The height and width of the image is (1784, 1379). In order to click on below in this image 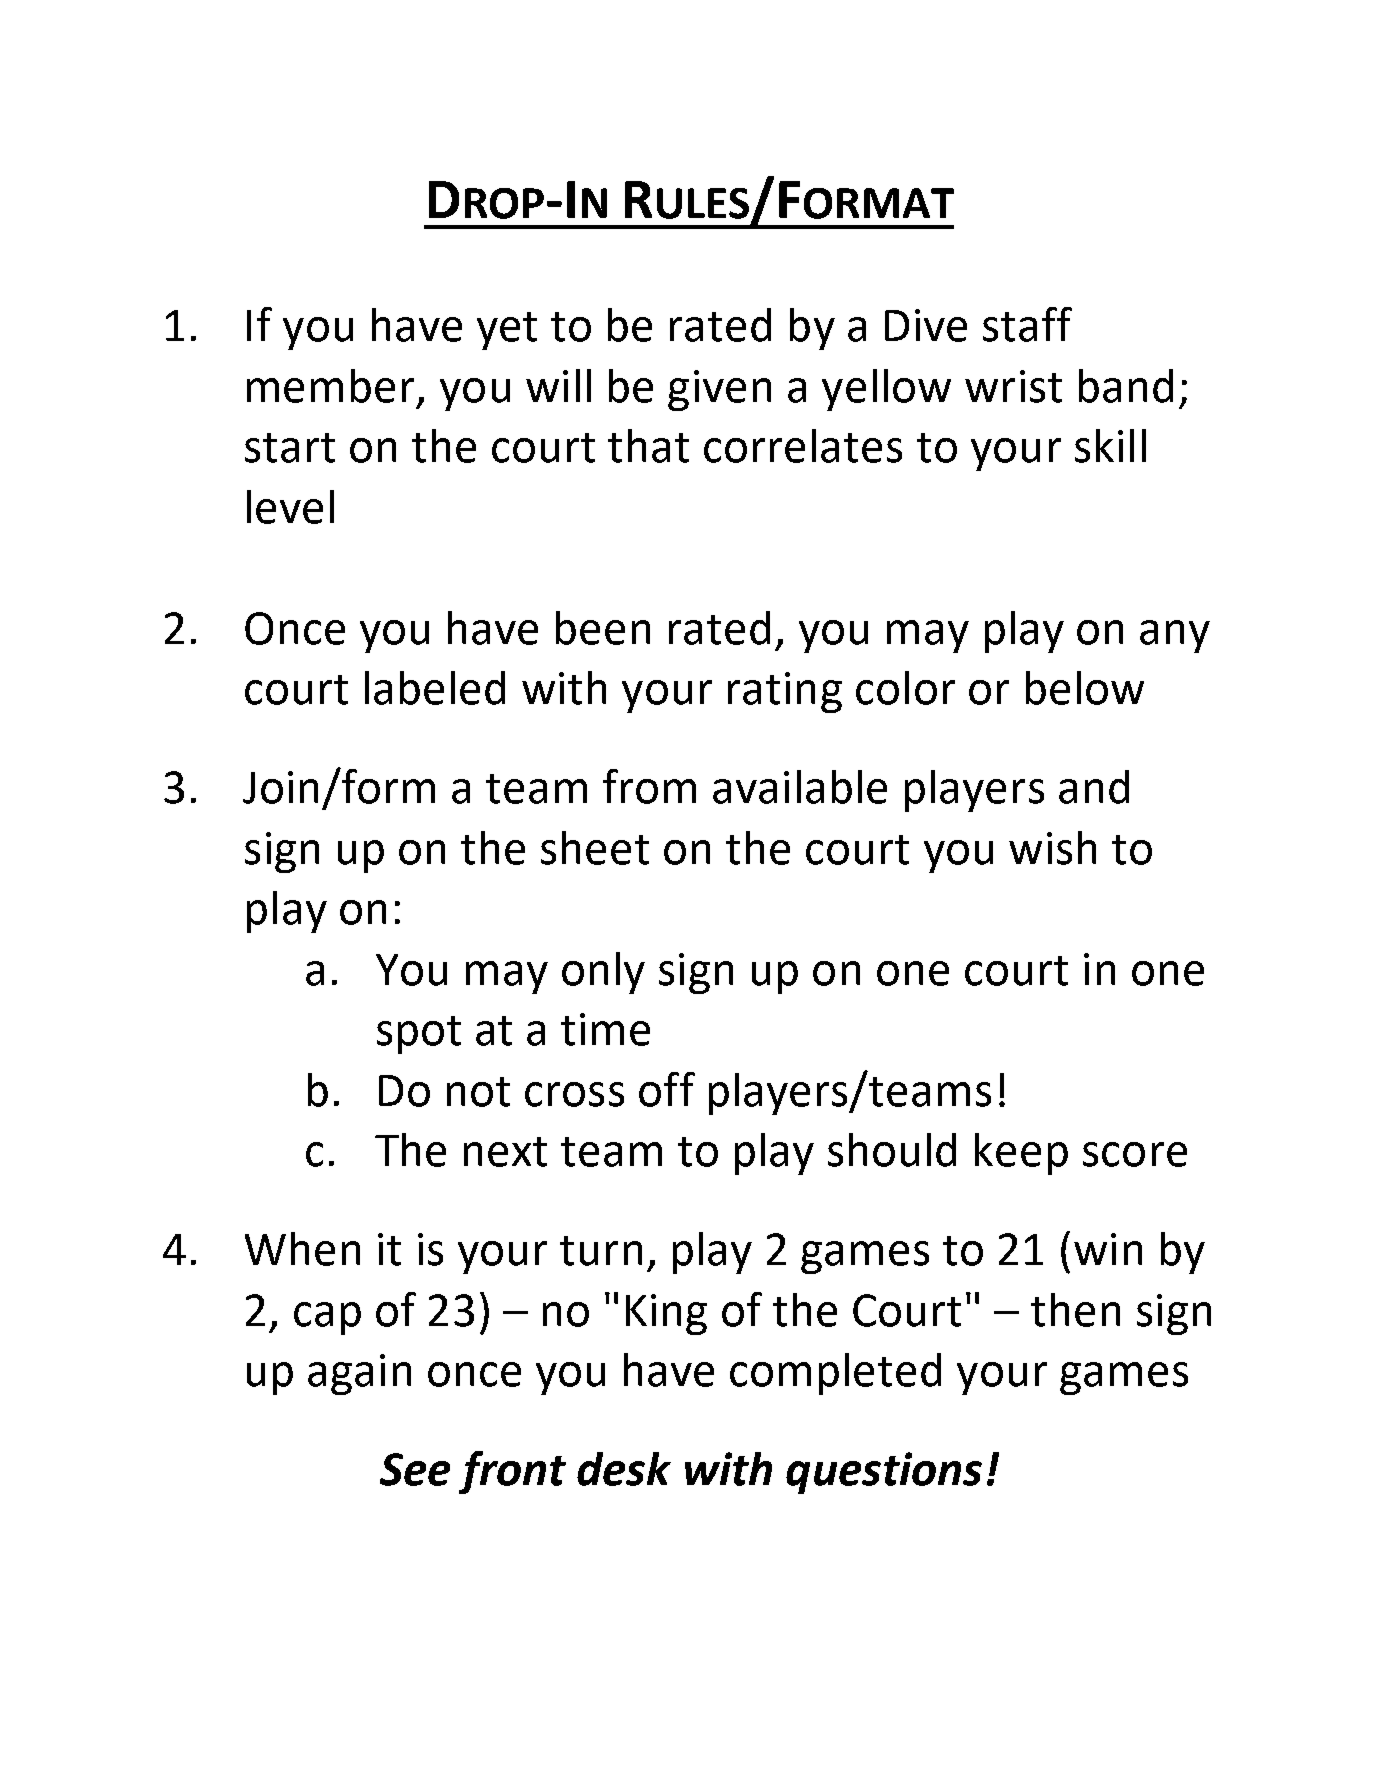, I will do `click(1085, 688)`.
